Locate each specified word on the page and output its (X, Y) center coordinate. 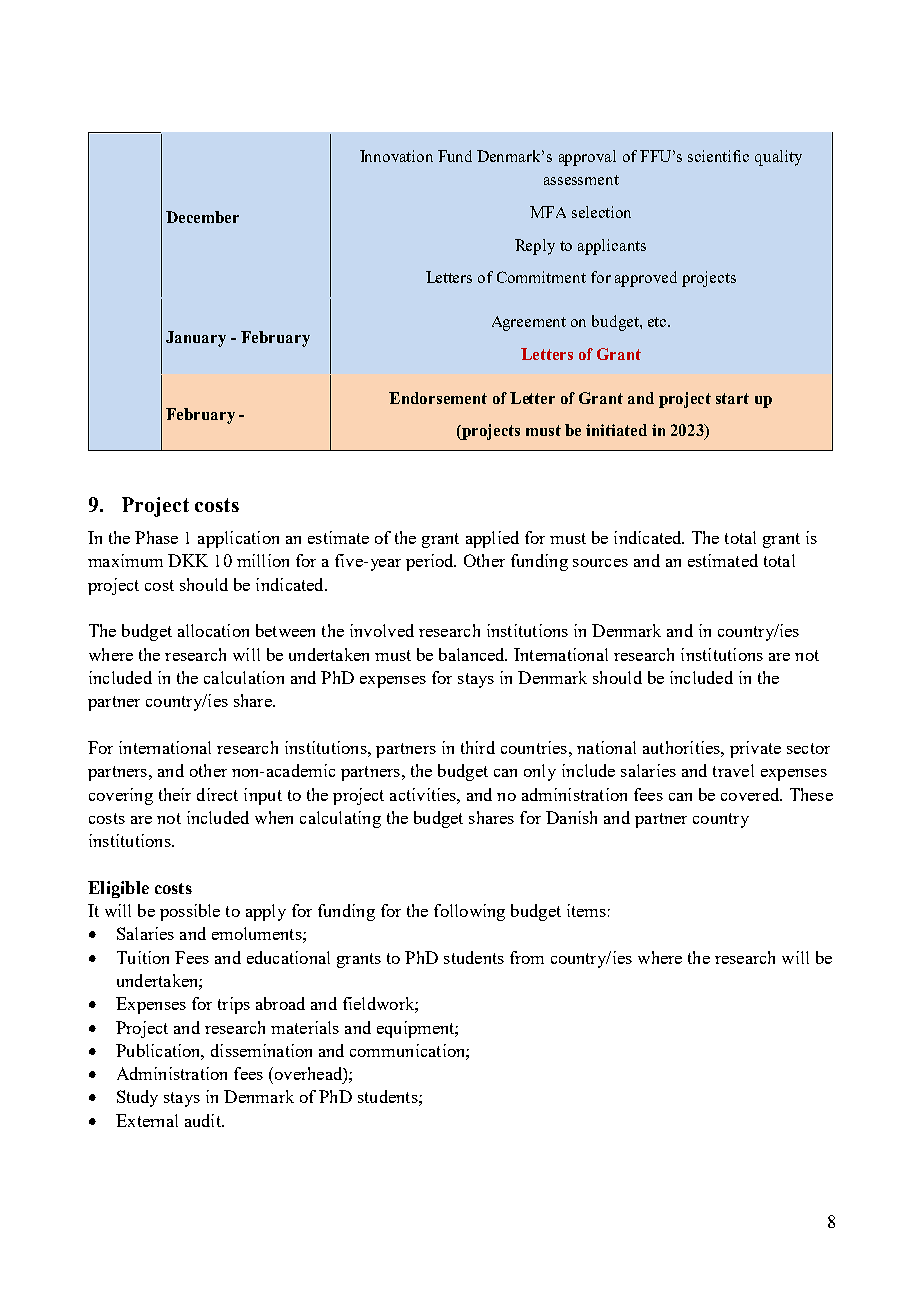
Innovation (396, 156)
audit (204, 1120)
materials (305, 1027)
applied (492, 539)
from (527, 957)
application (238, 539)
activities (424, 794)
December (202, 217)
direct (217, 794)
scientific (718, 156)
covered (751, 794)
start (732, 398)
